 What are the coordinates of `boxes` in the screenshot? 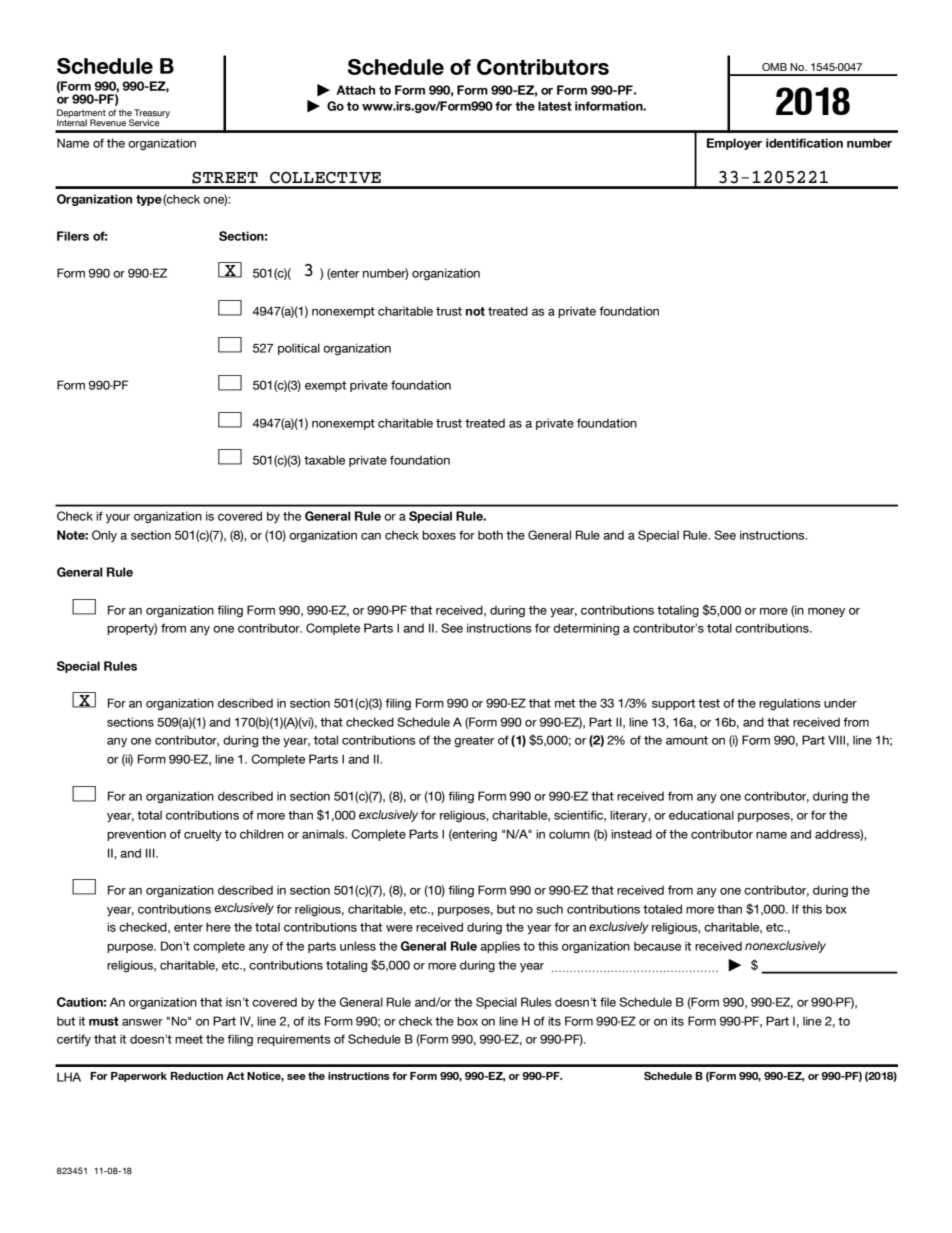 It's located at (439, 535).
